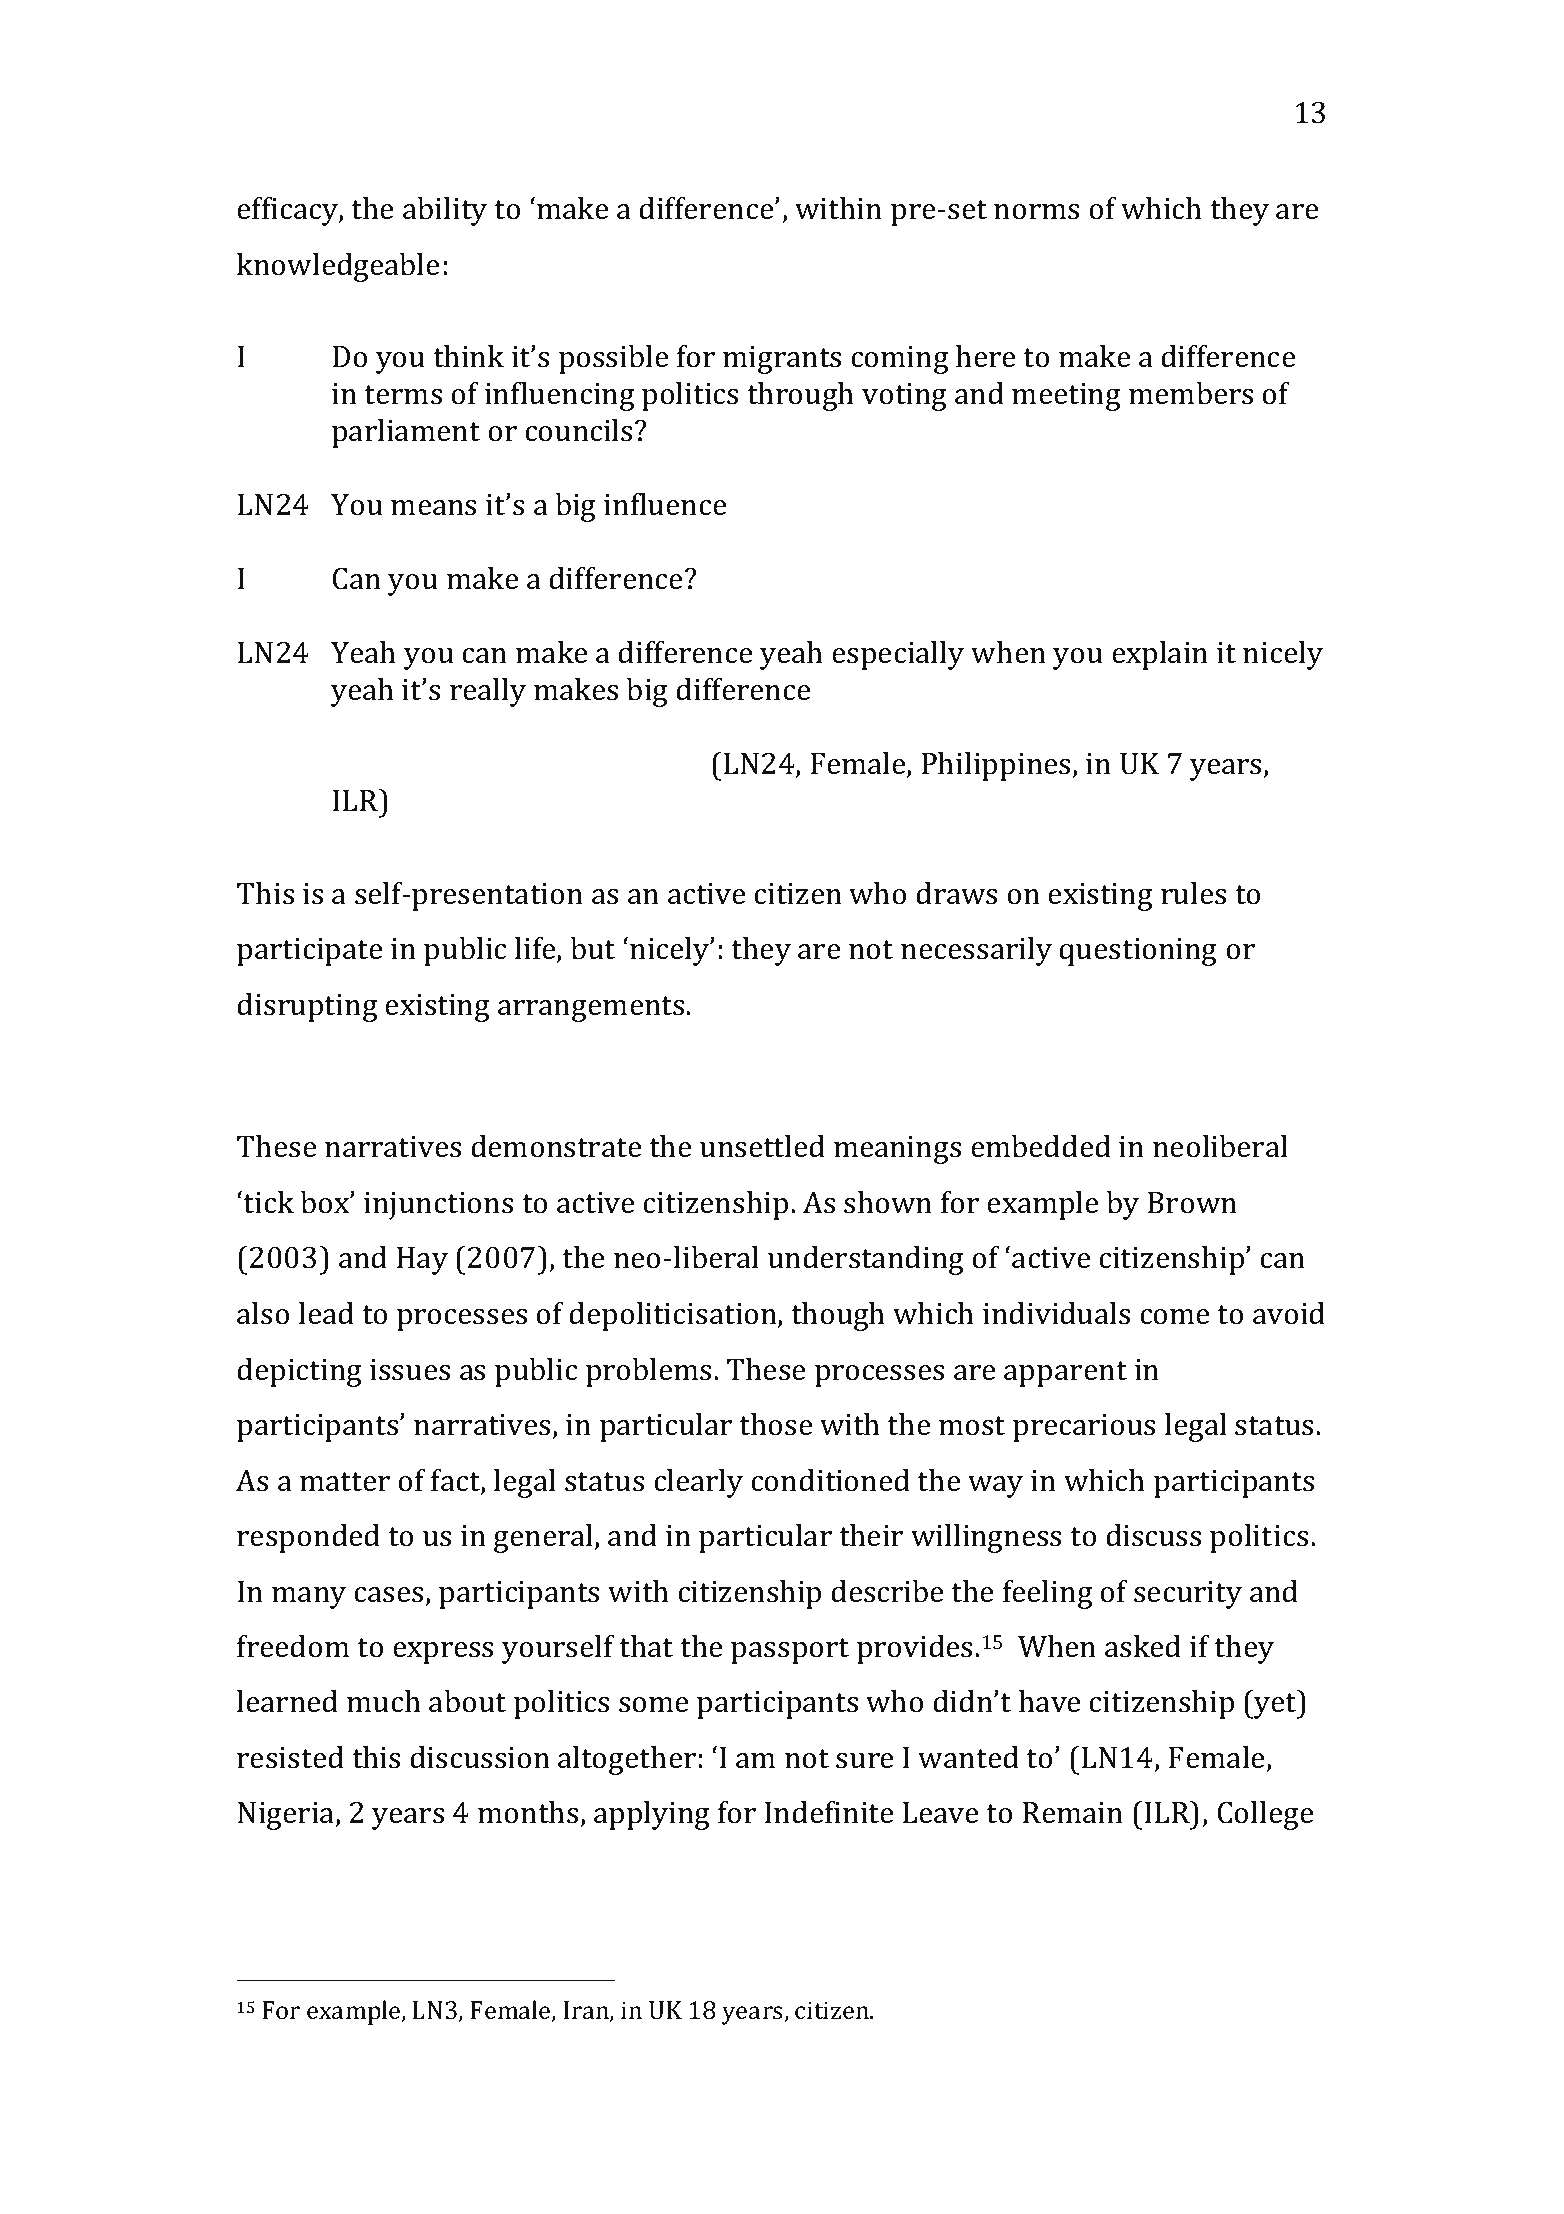 This document has width=1564, height=2214. Describe the element at coordinates (338, 267) in the document. I see `knowledgeable` at that location.
